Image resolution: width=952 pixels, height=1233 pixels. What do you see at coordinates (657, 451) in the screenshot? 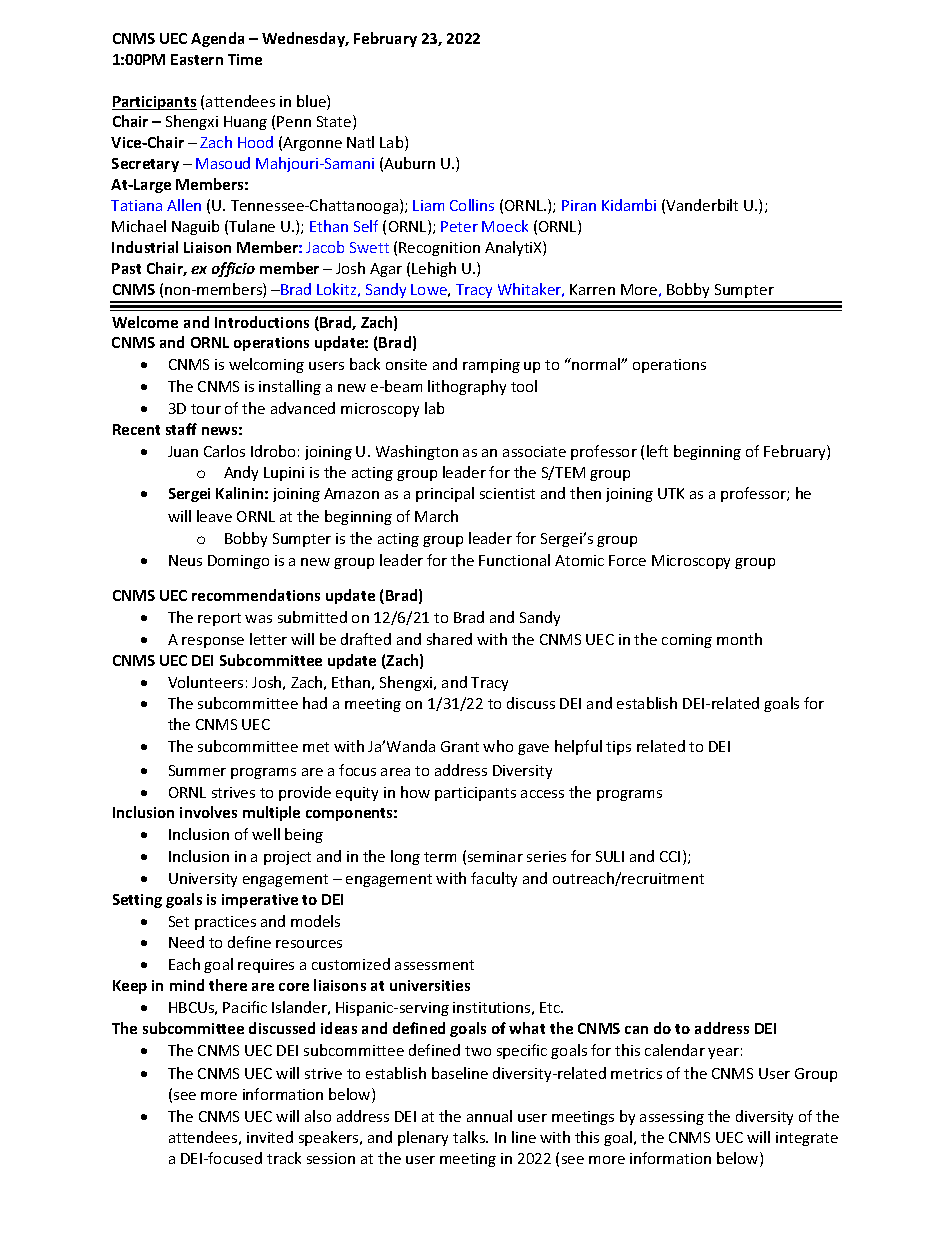
I see `left` at bounding box center [657, 451].
